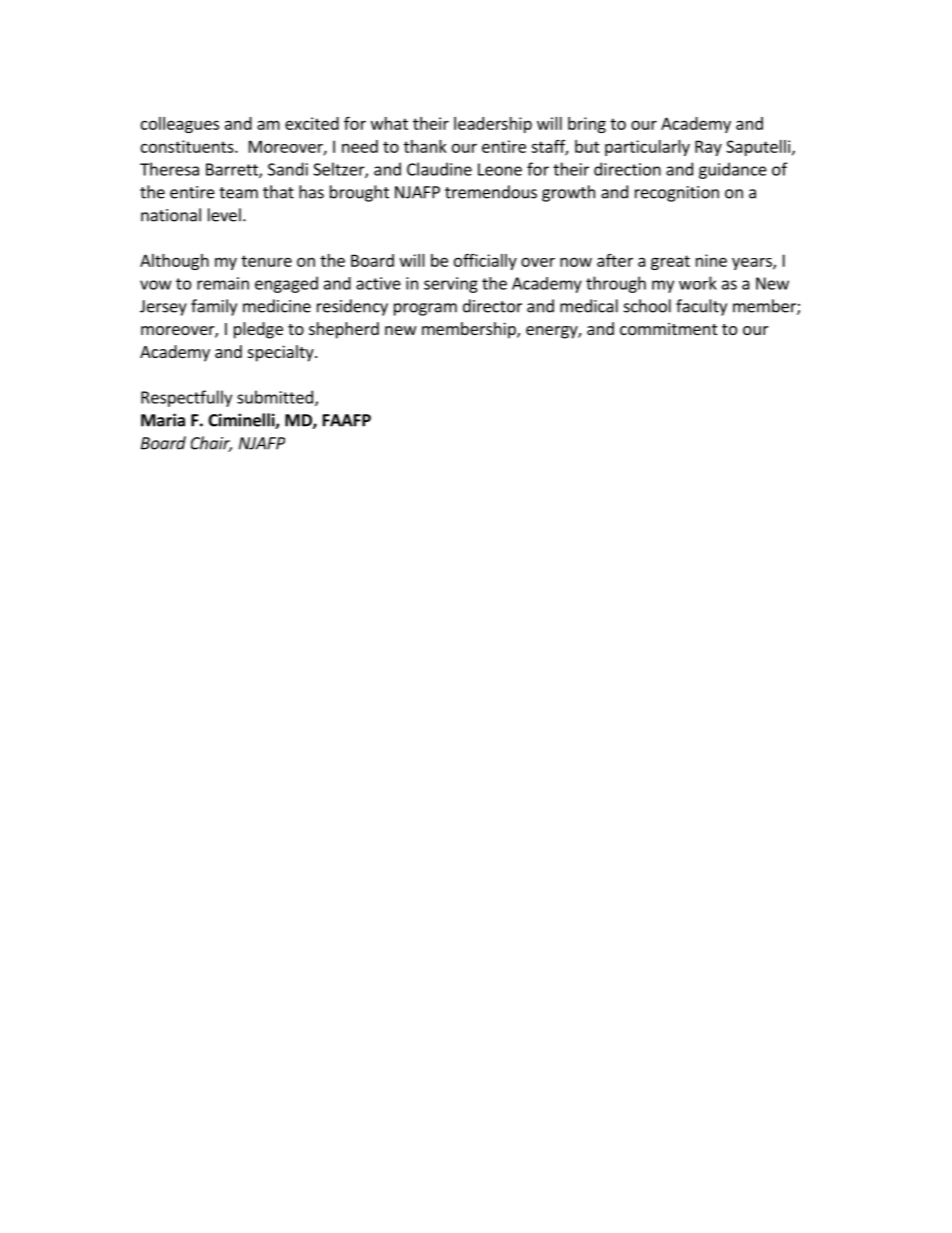 The width and height of the document is (952, 1233). Describe the element at coordinates (186, 398) in the document. I see `Respectfully` at that location.
